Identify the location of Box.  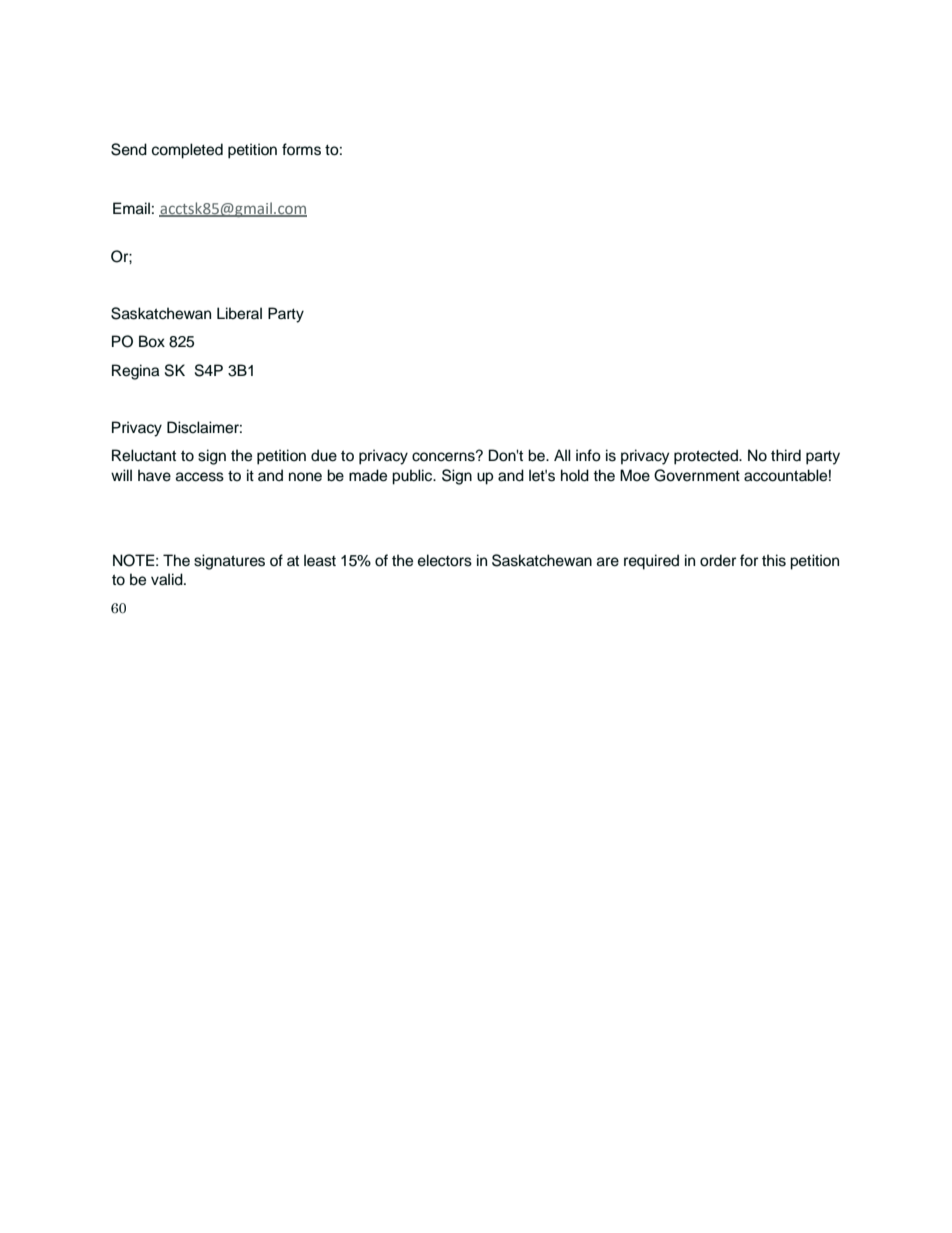
(152, 341).
